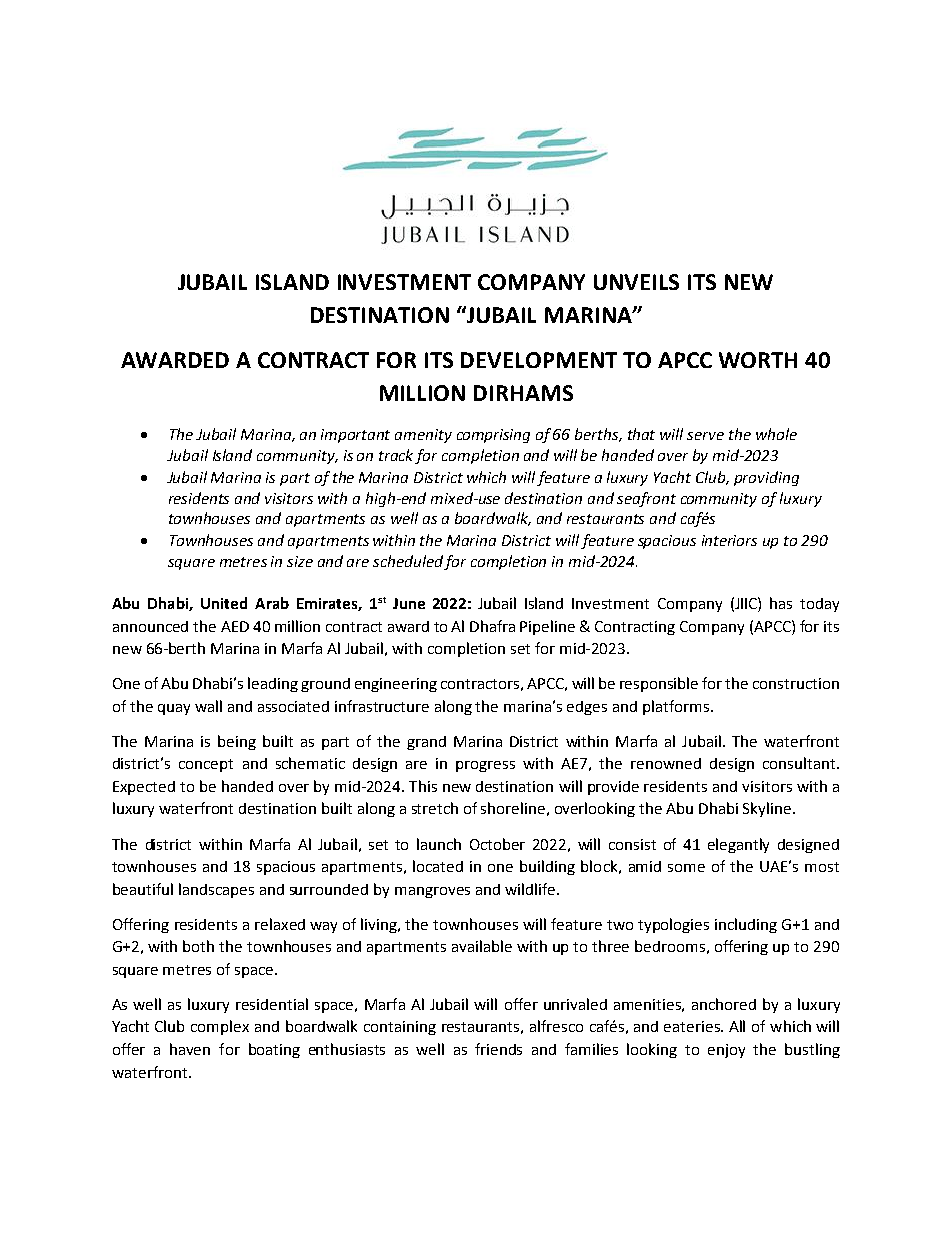 This screenshot has height=1233, width=952. What do you see at coordinates (758, 360) in the screenshot?
I see `WORTH` at bounding box center [758, 360].
